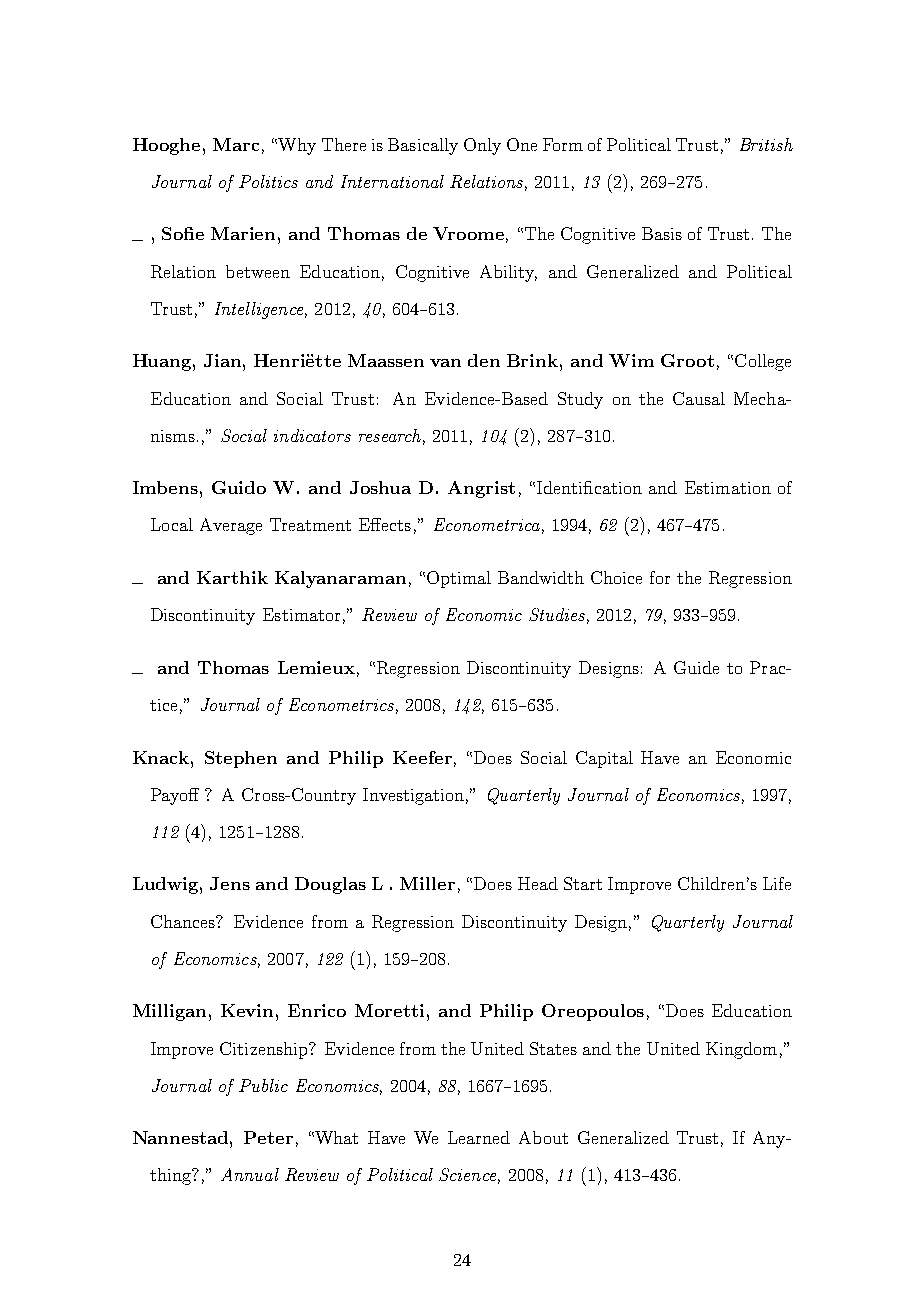 This document has width=924, height=1308. Describe the element at coordinates (766, 144) in the document. I see `British` at that location.
